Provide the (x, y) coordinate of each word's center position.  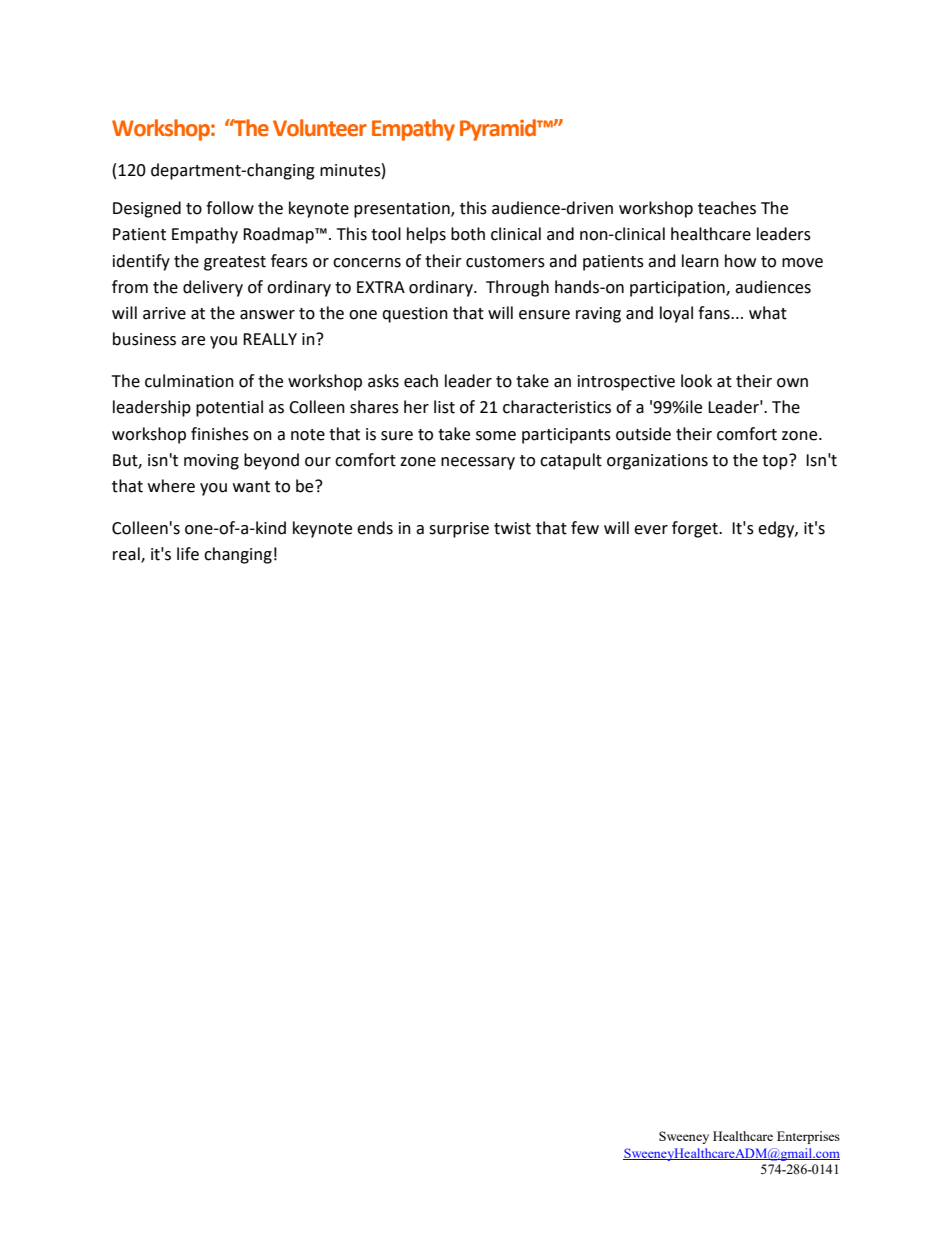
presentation (403, 210)
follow (230, 208)
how (740, 261)
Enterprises (808, 1137)
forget (696, 529)
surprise (459, 530)
